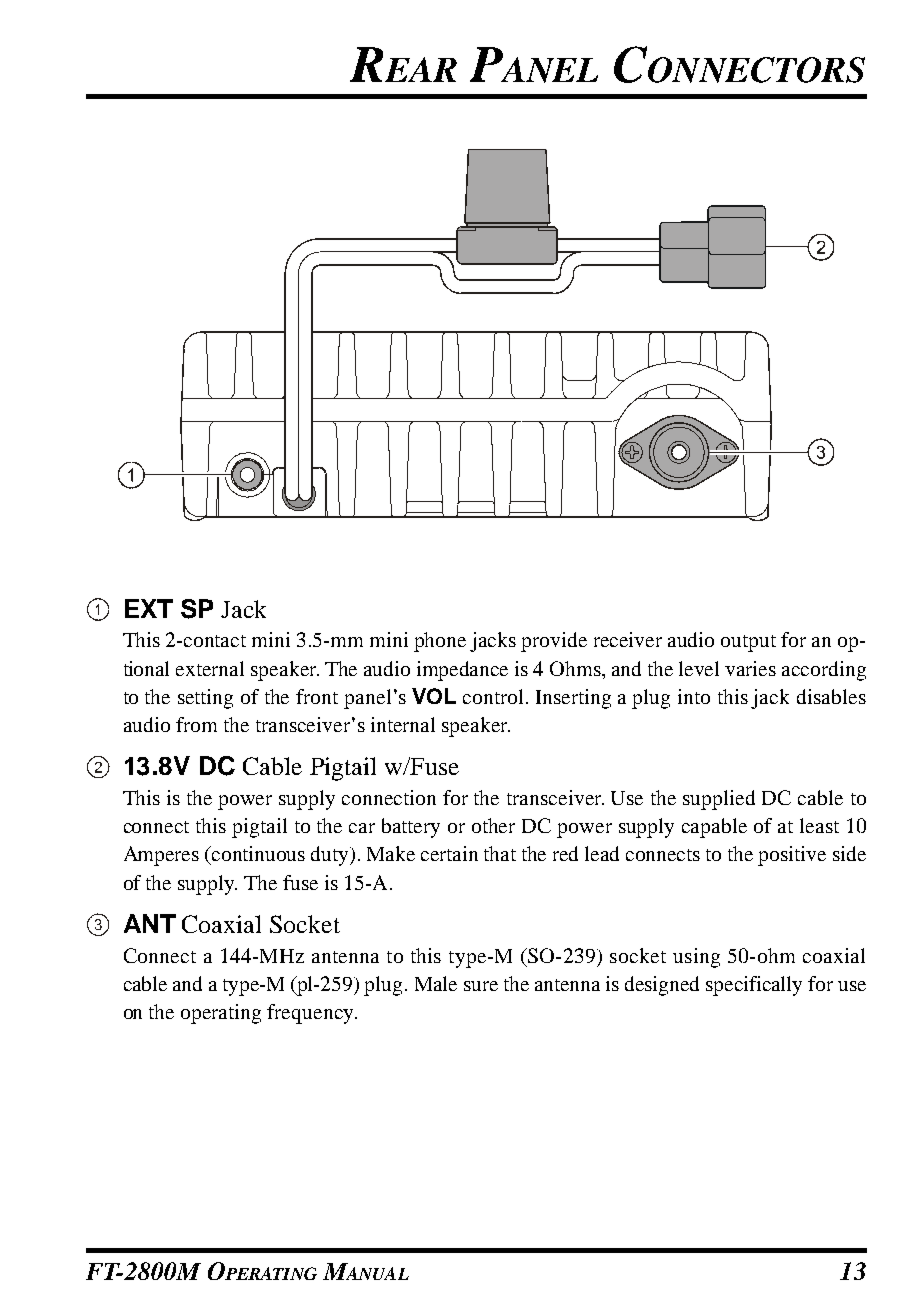  Describe the element at coordinates (714, 828) in the screenshot. I see `capable` at that location.
